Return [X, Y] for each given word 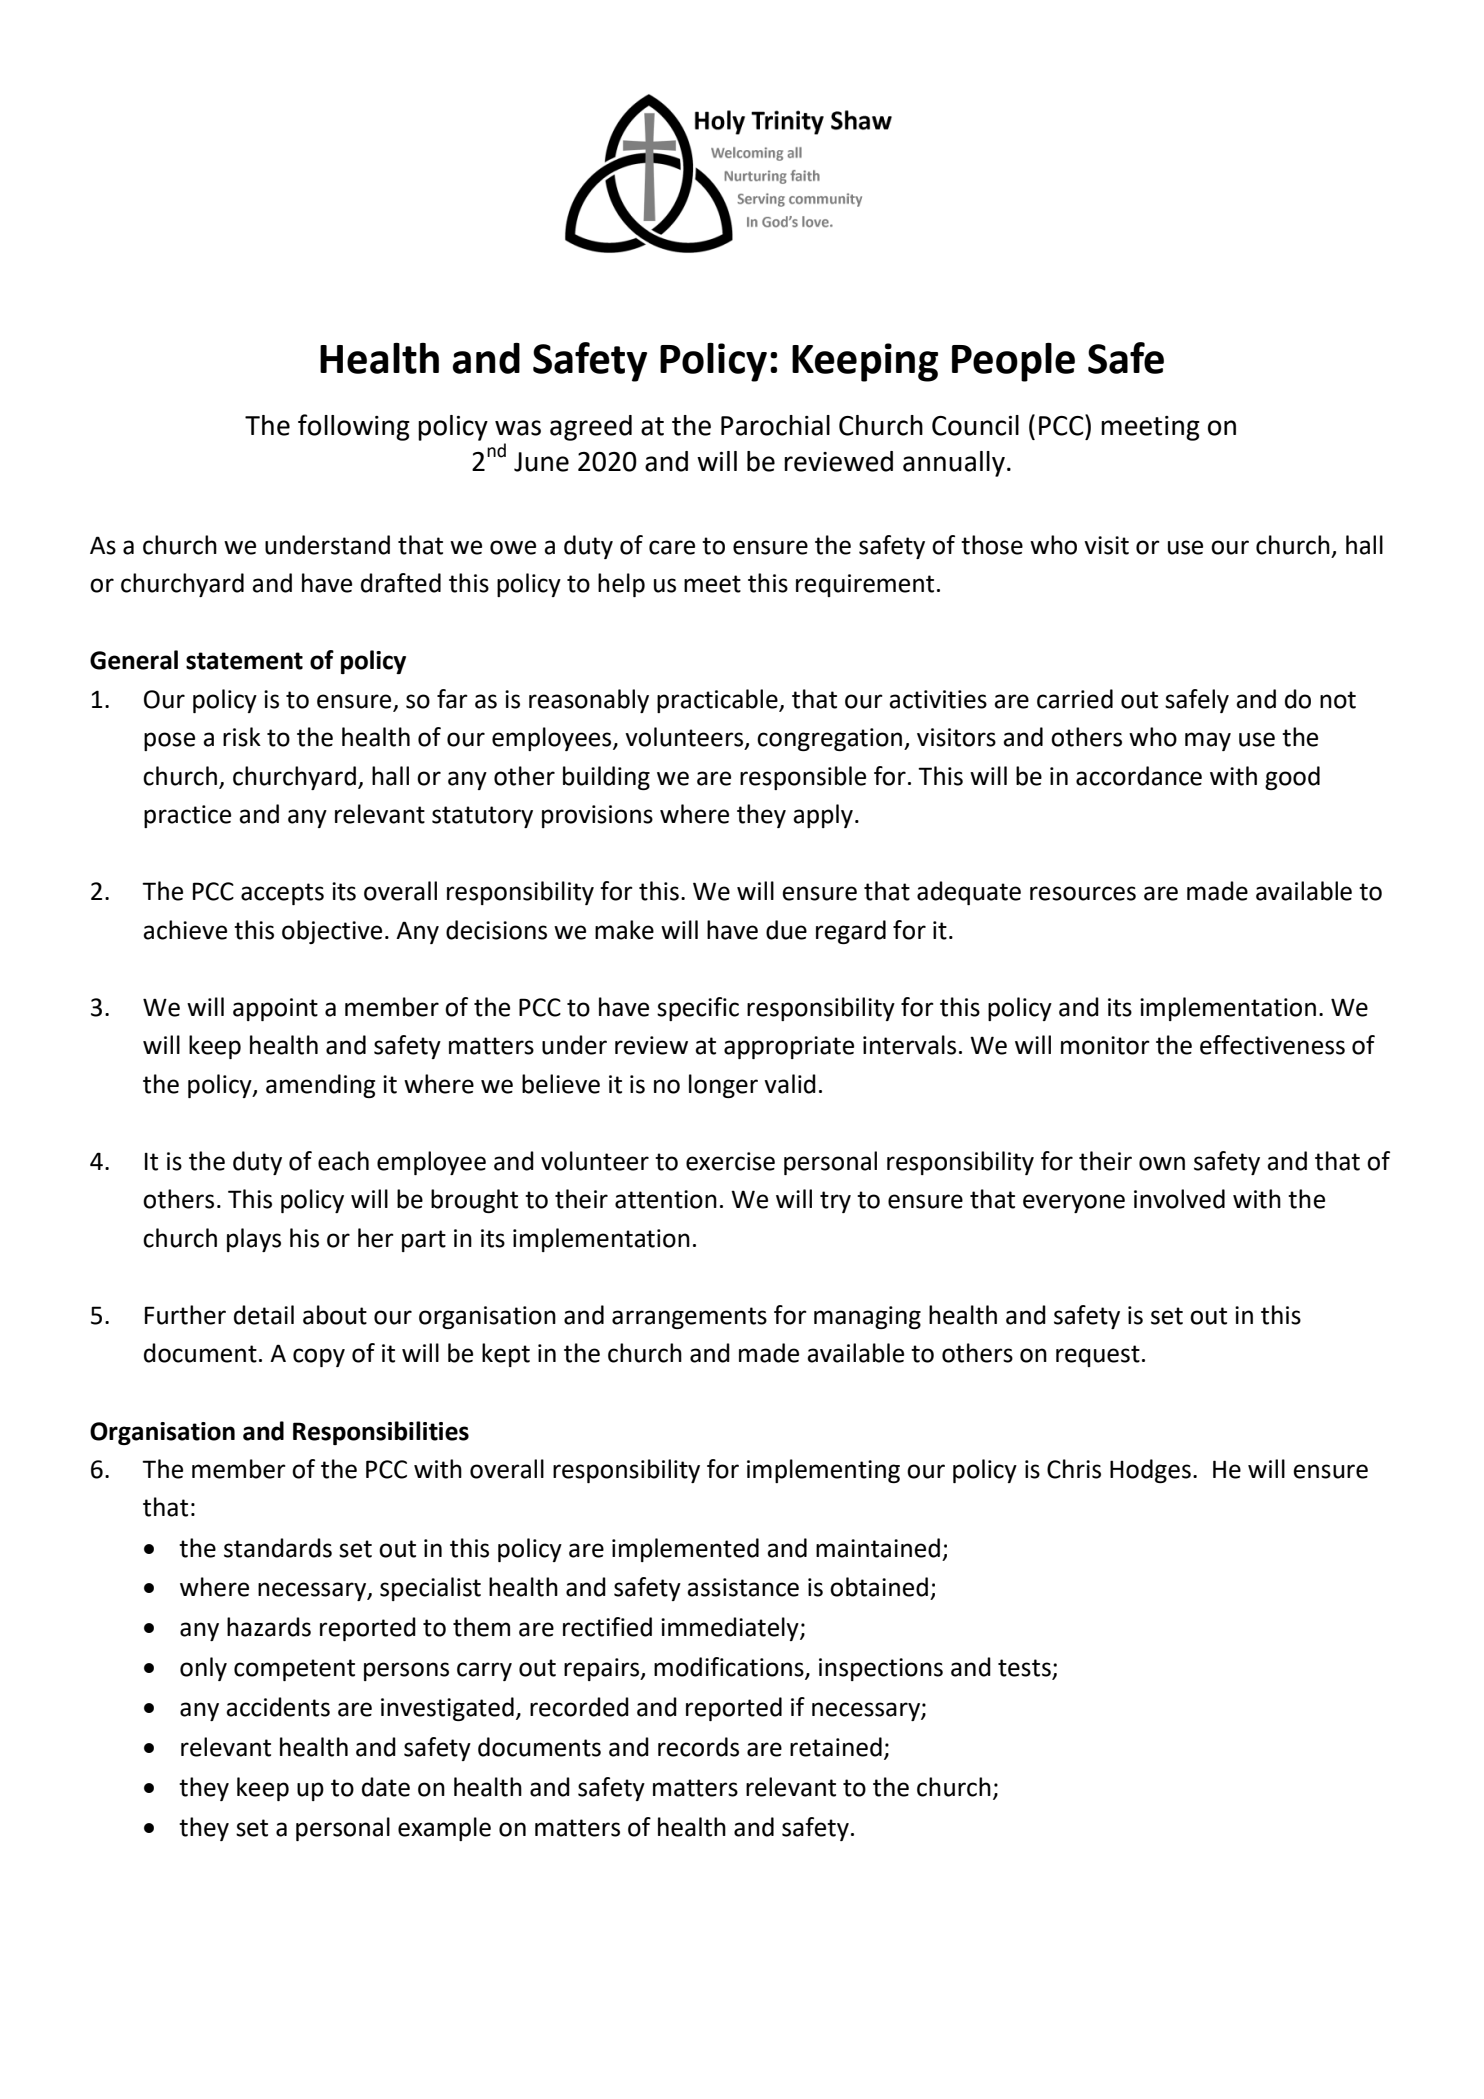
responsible [803, 778]
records [698, 1747]
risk [242, 737]
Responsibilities [381, 1433]
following [354, 427]
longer [723, 1086]
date [386, 1787]
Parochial [775, 425]
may [1208, 741]
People [1013, 362]
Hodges [1150, 1471]
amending [320, 1086]
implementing [823, 1471]
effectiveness [1272, 1045]
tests [1025, 1669]
